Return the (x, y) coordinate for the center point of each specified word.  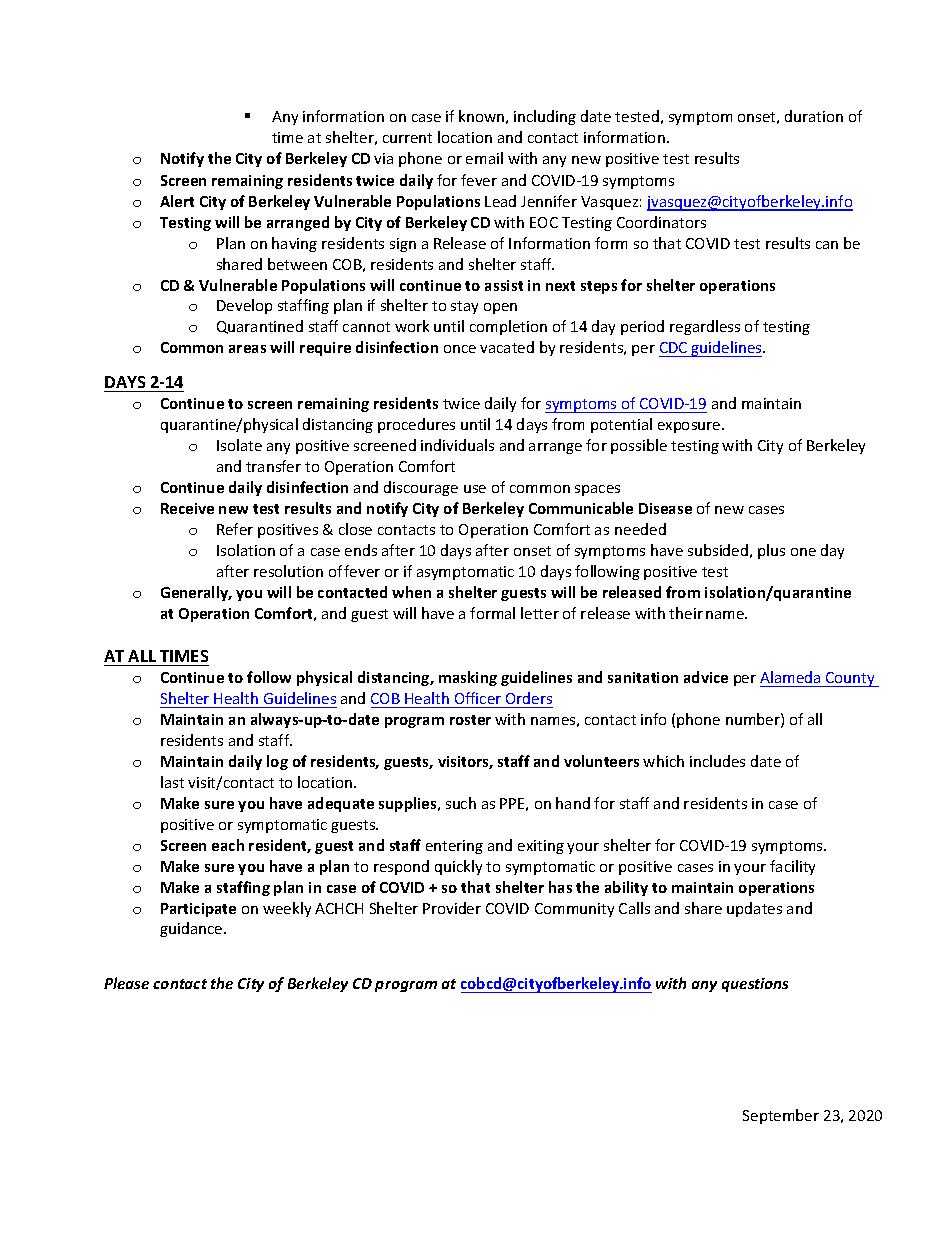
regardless (705, 327)
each (228, 845)
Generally (196, 593)
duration (814, 116)
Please (126, 983)
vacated (507, 347)
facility (792, 867)
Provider (452, 908)
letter (540, 613)
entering (454, 847)
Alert (177, 201)
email (484, 158)
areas (247, 349)
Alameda (790, 677)
